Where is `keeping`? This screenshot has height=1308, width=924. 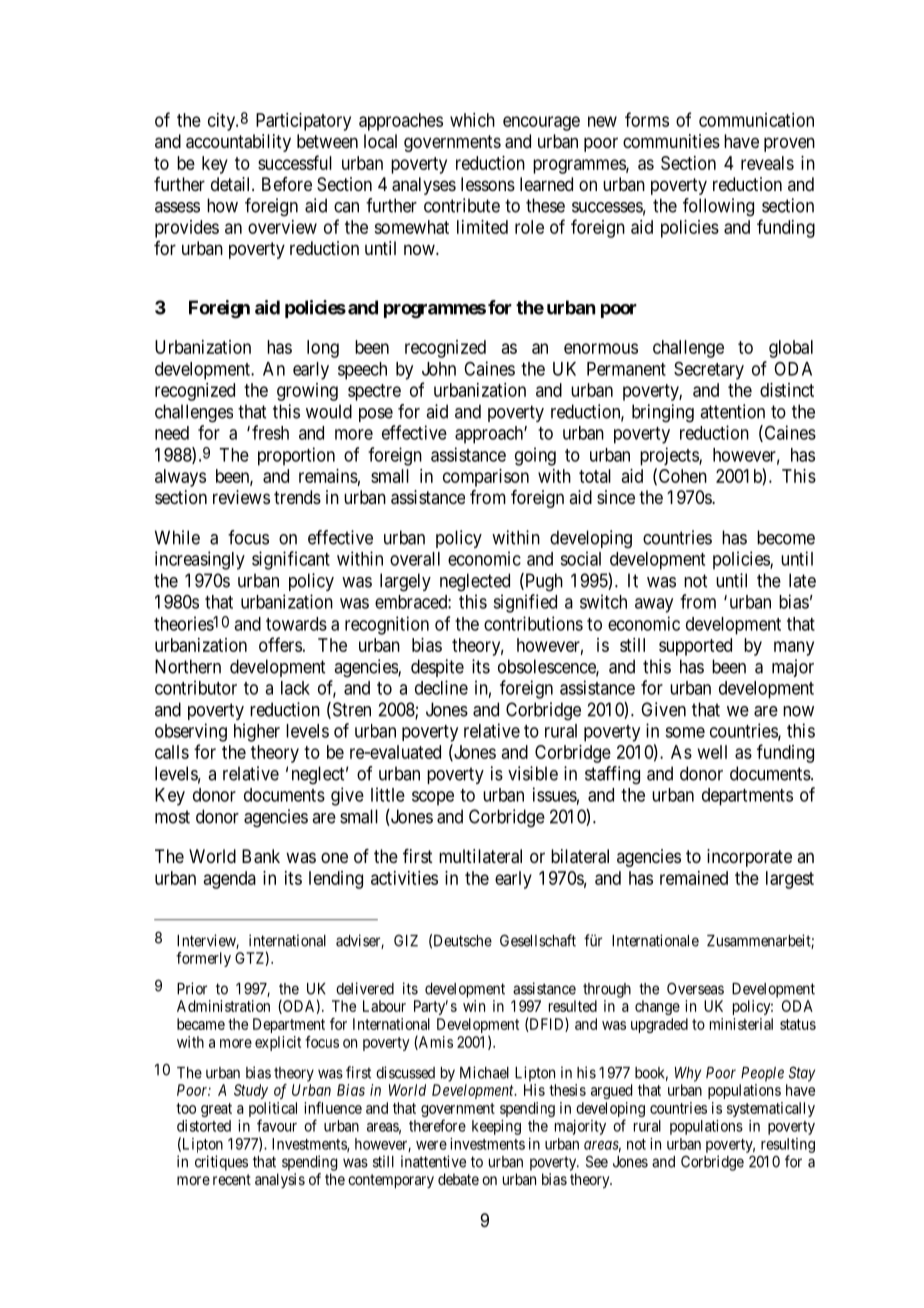
keeping is located at coordinates (496, 1127).
